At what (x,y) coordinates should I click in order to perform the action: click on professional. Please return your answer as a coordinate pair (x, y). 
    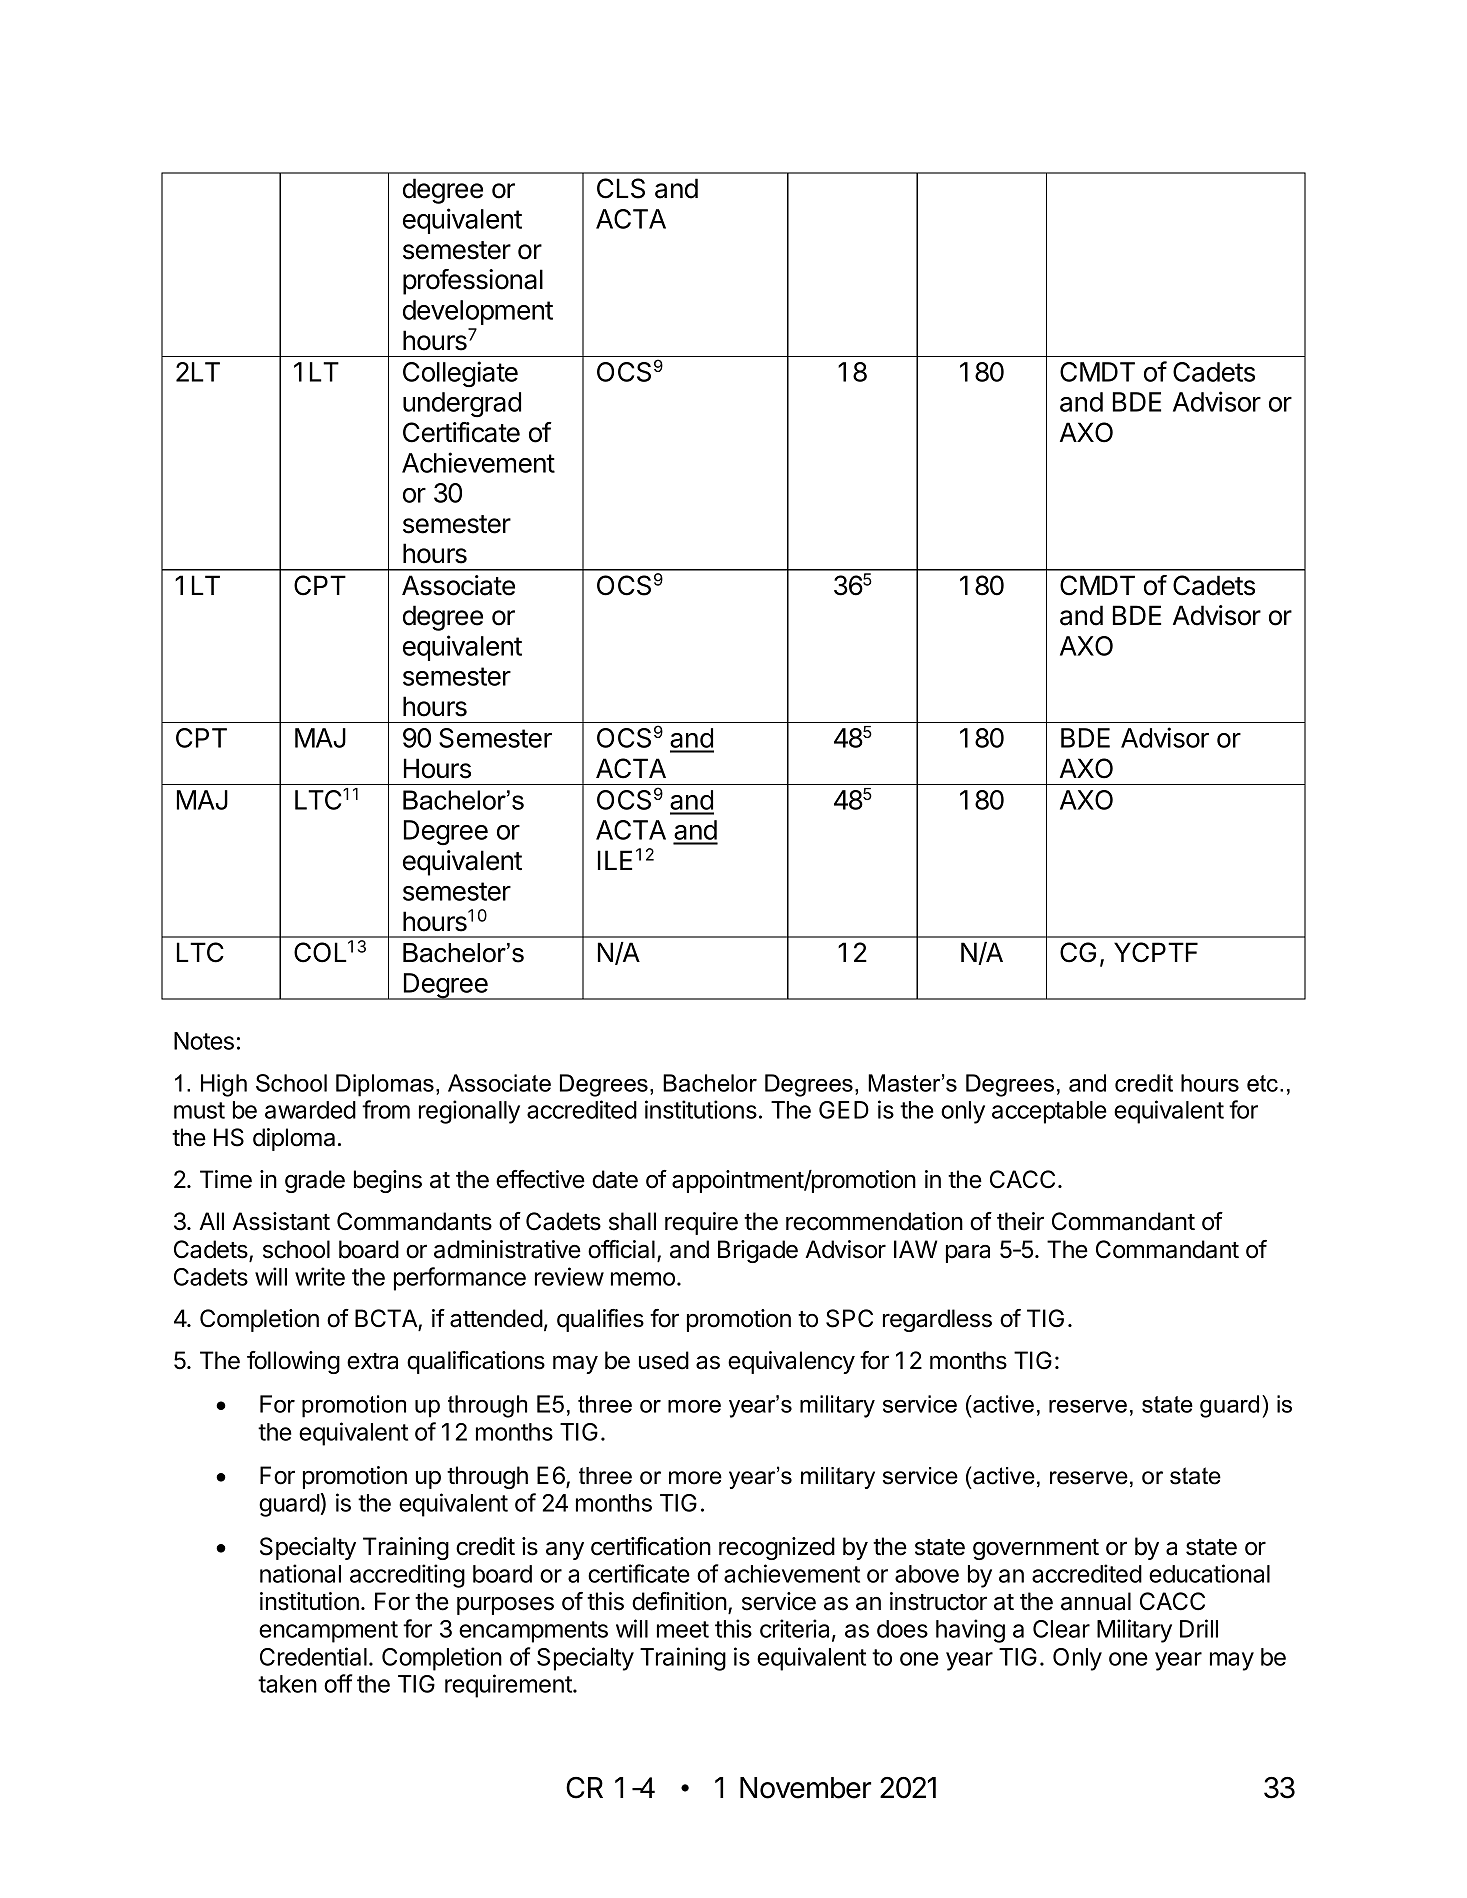
    Looking at the image, I should click on (473, 282).
